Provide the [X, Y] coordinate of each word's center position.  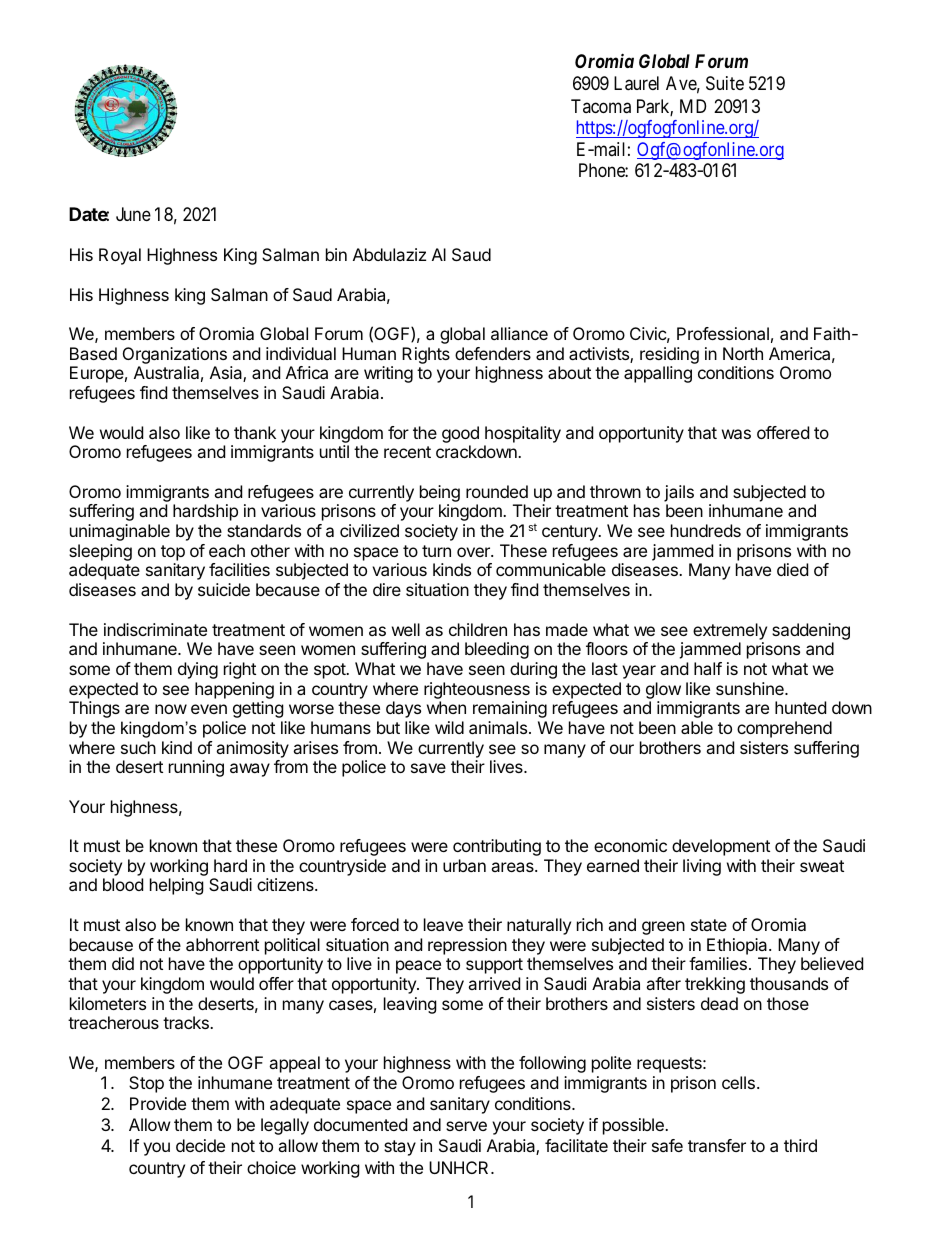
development [721, 847]
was [736, 434]
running [196, 768]
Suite [725, 83]
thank [255, 432]
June [133, 214]
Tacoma [601, 106]
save [428, 768]
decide [200, 1145]
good [460, 434]
